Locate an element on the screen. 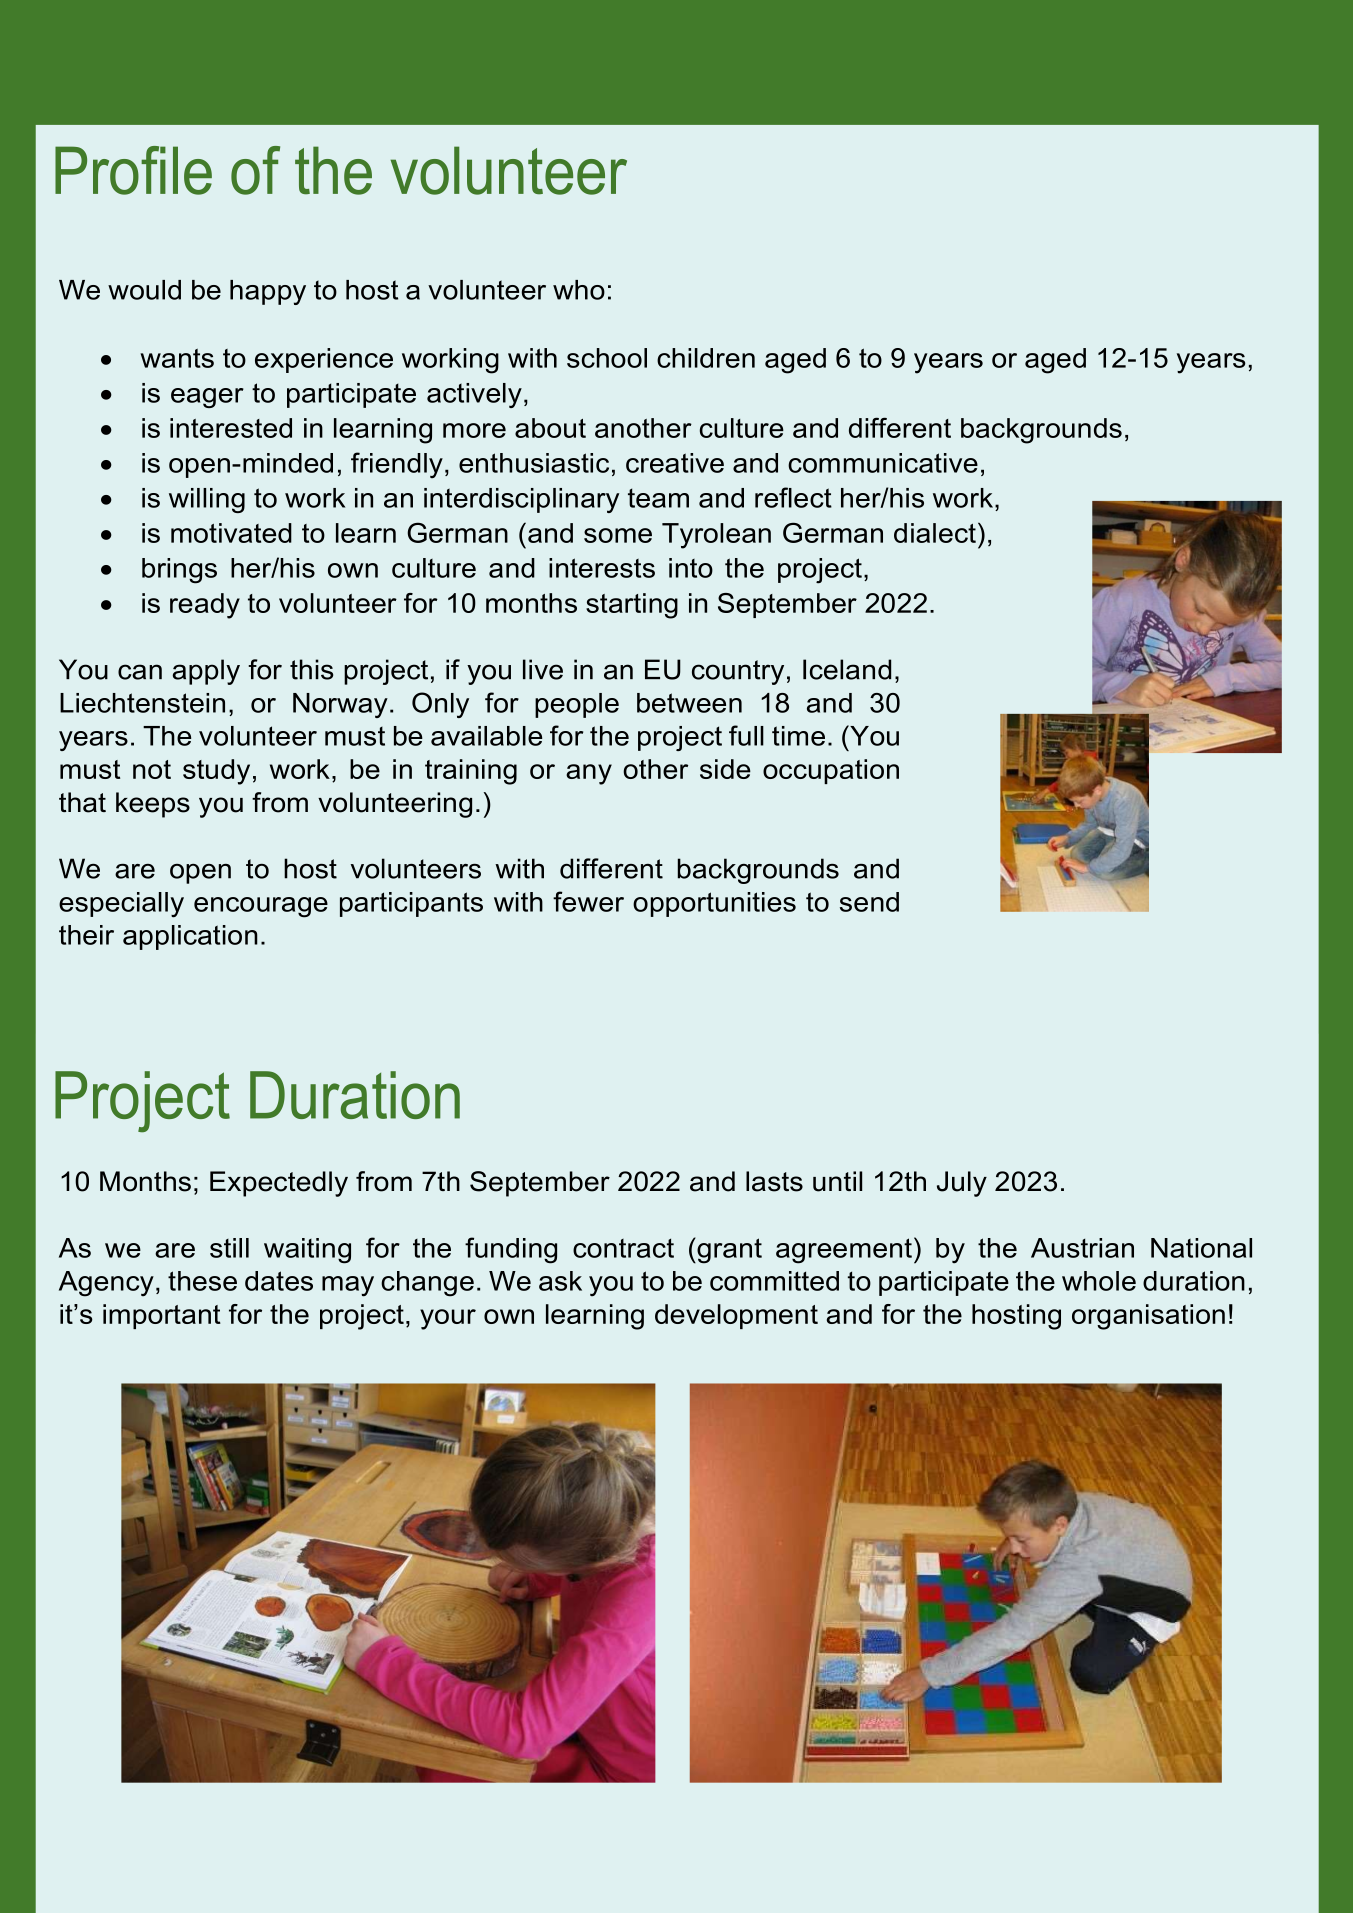  study is located at coordinates (216, 772).
